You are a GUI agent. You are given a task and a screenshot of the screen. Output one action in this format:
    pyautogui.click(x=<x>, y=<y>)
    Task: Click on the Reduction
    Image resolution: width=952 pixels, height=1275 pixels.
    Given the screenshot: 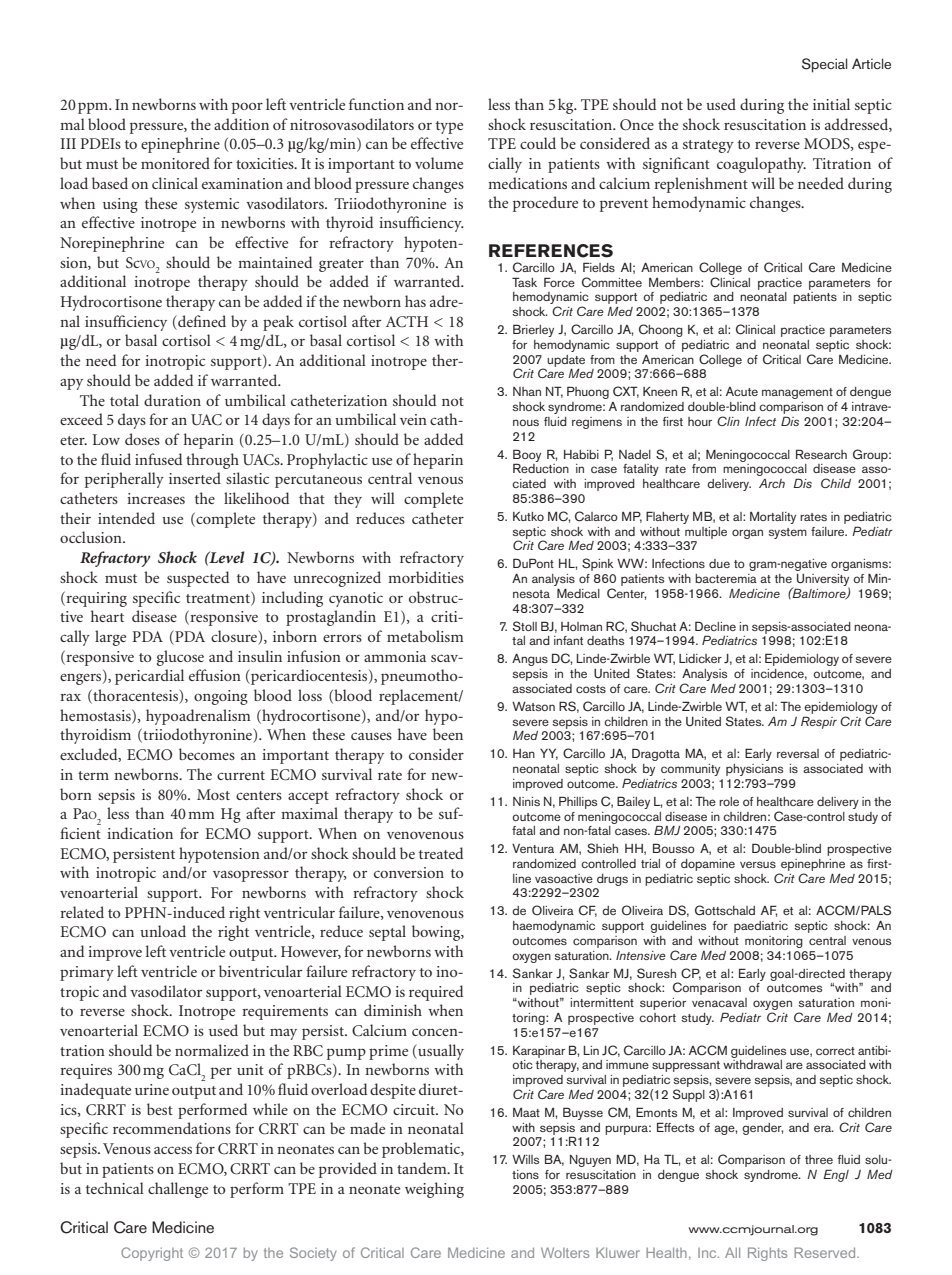 What is the action you would take?
    pyautogui.click(x=541, y=468)
